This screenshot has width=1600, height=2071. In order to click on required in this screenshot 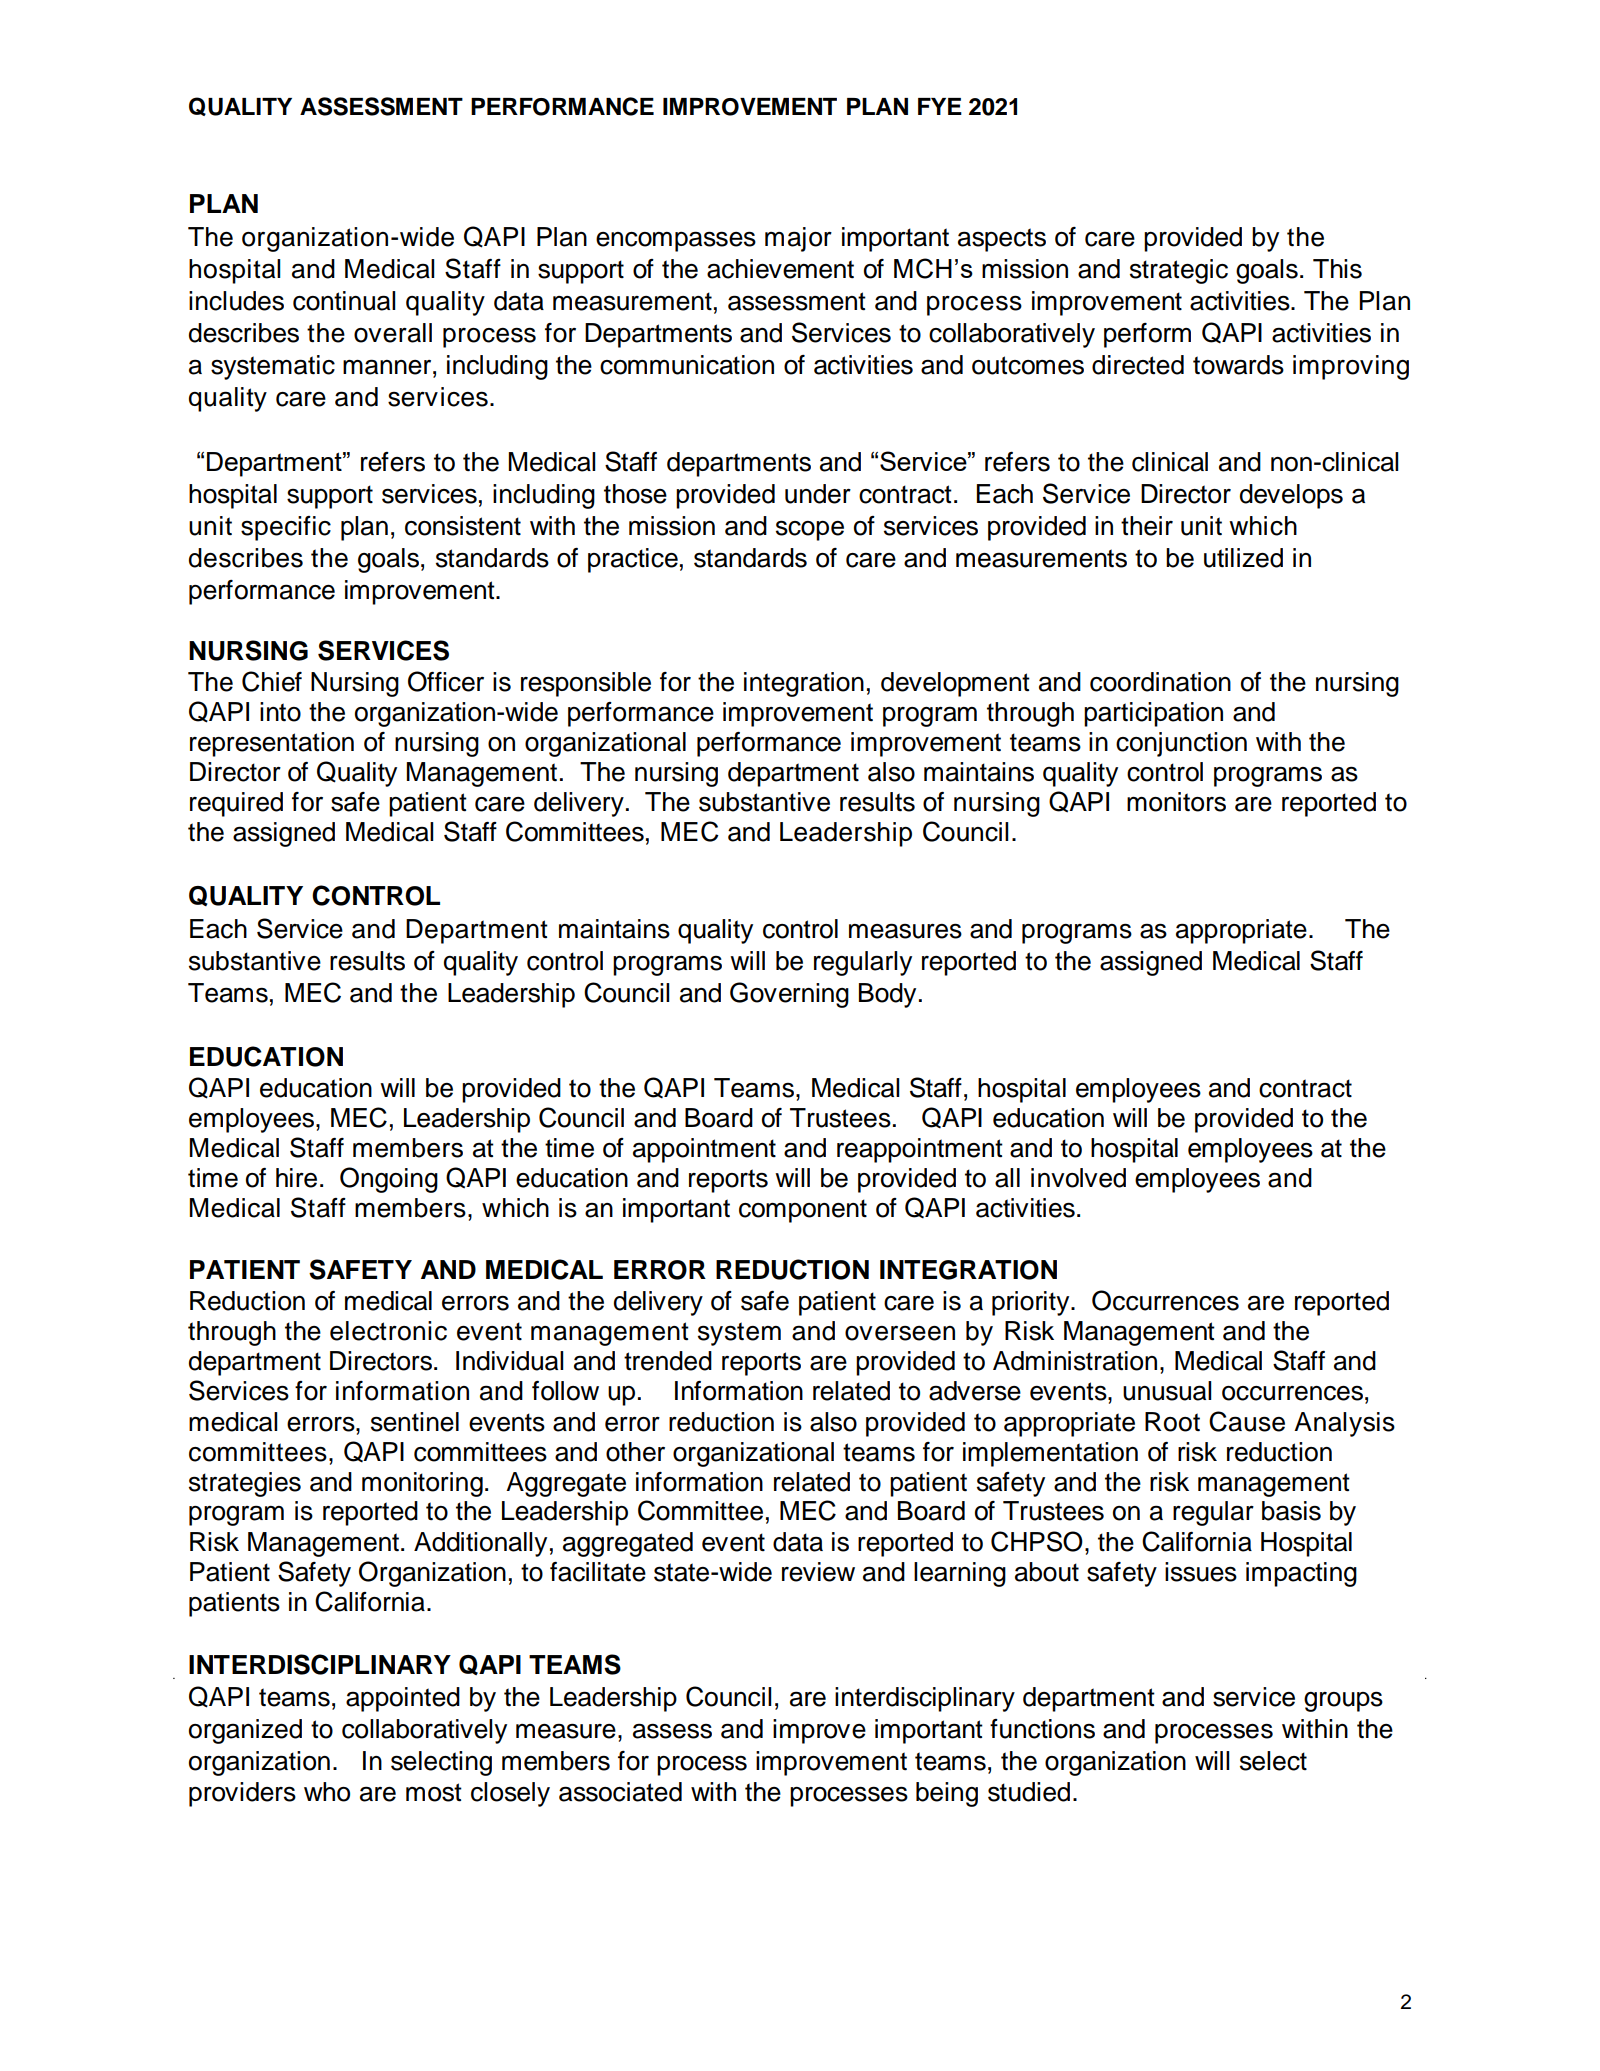, I will do `click(236, 804)`.
